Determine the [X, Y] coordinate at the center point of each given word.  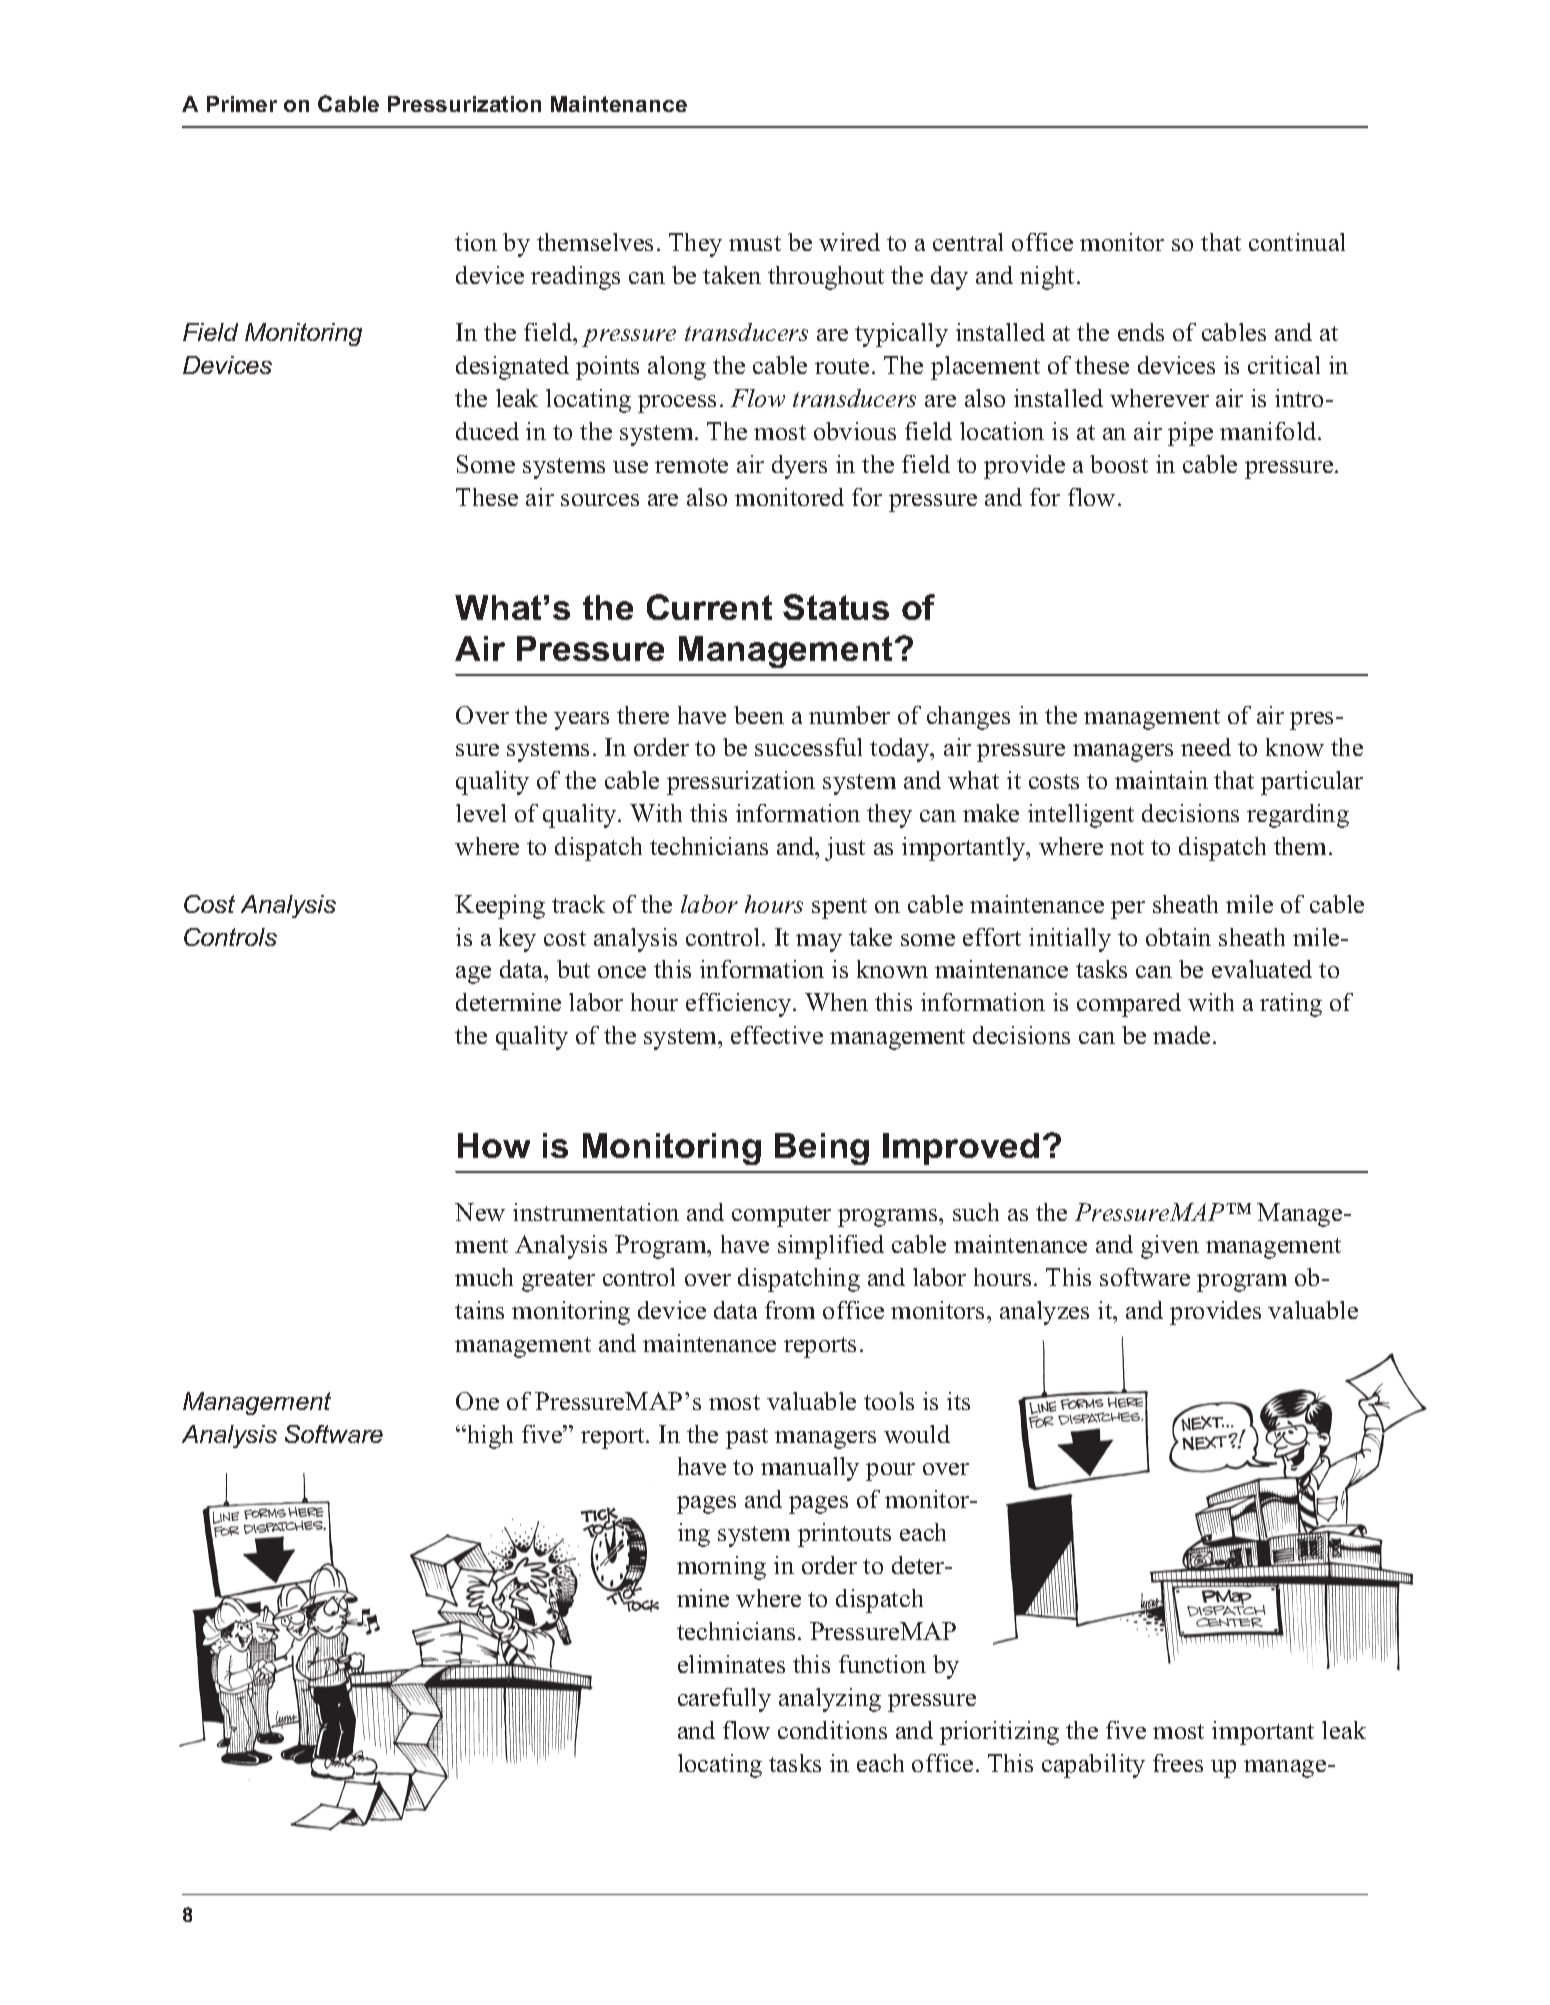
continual [1297, 242]
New [480, 1212]
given [1170, 1247]
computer [781, 1216]
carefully [724, 1700]
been [759, 715]
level [481, 813]
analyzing [830, 1700]
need [1206, 747]
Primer [242, 104]
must [755, 243]
